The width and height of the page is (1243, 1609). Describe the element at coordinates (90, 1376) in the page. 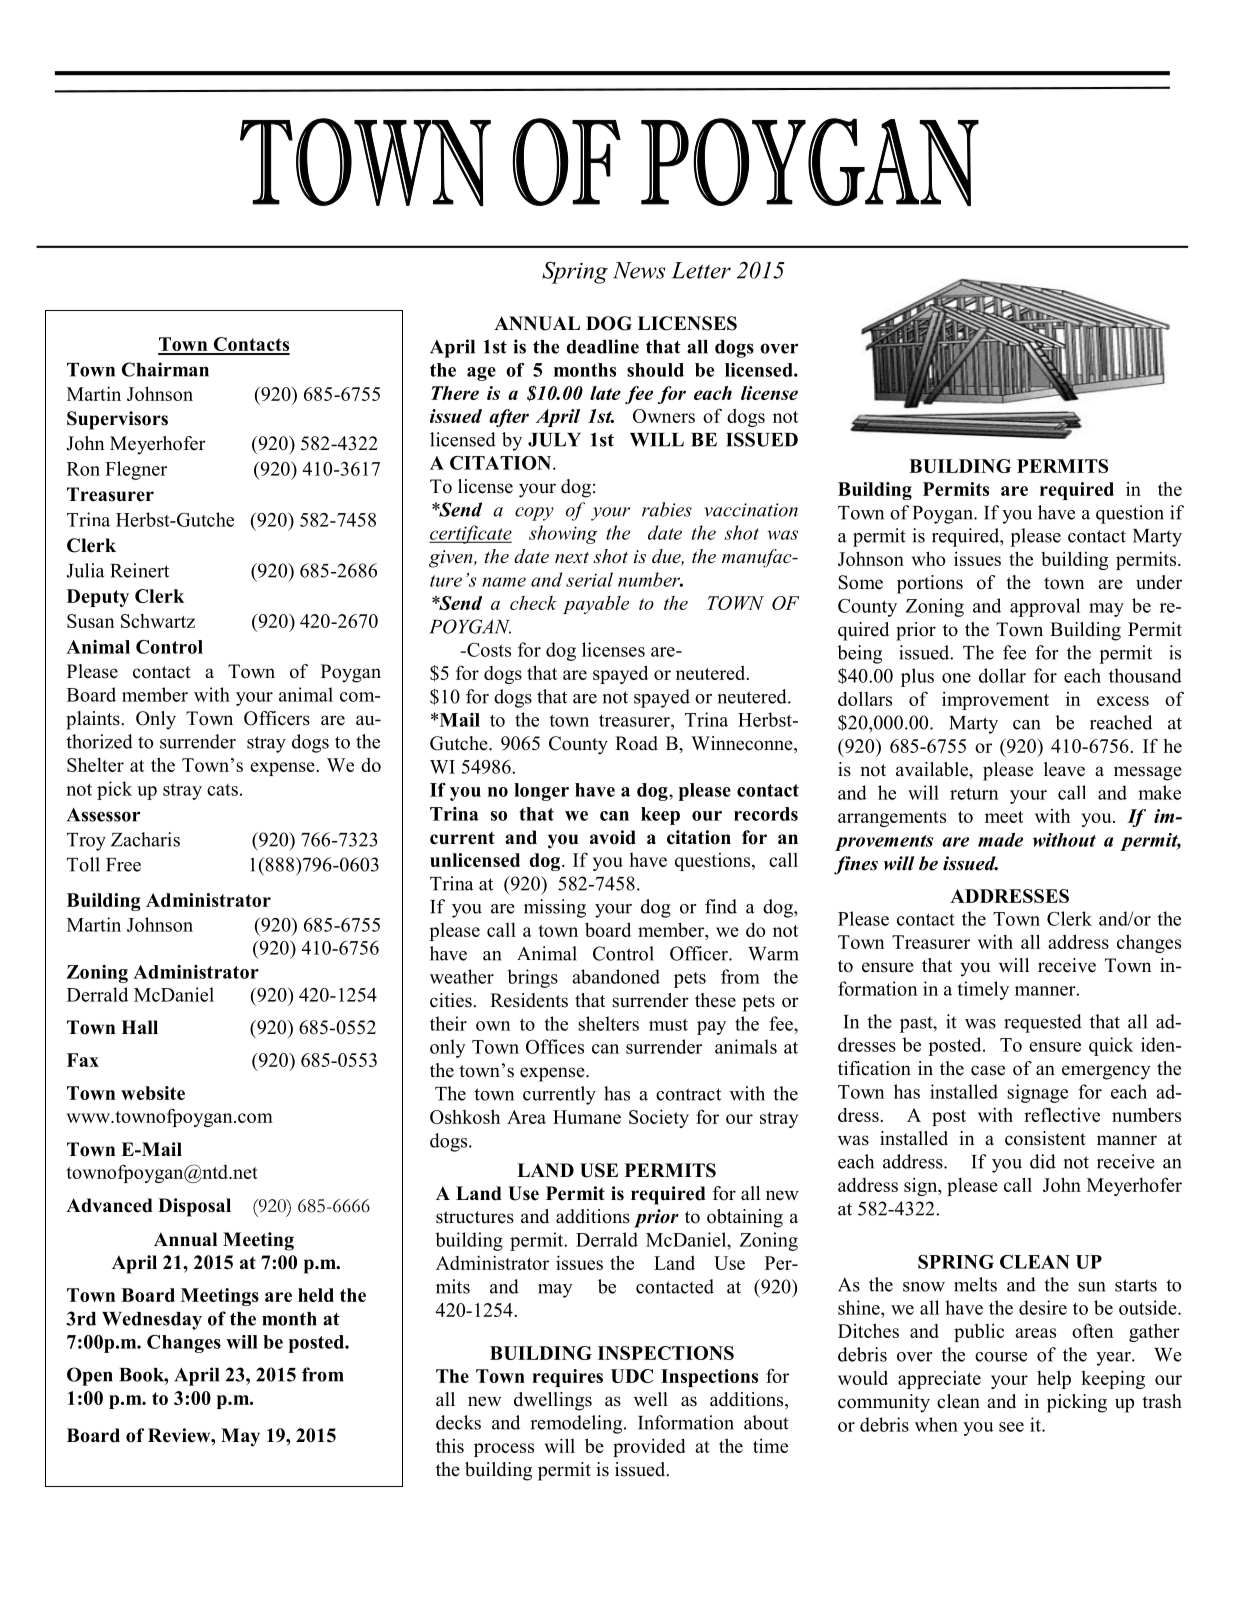

I see `Open` at that location.
